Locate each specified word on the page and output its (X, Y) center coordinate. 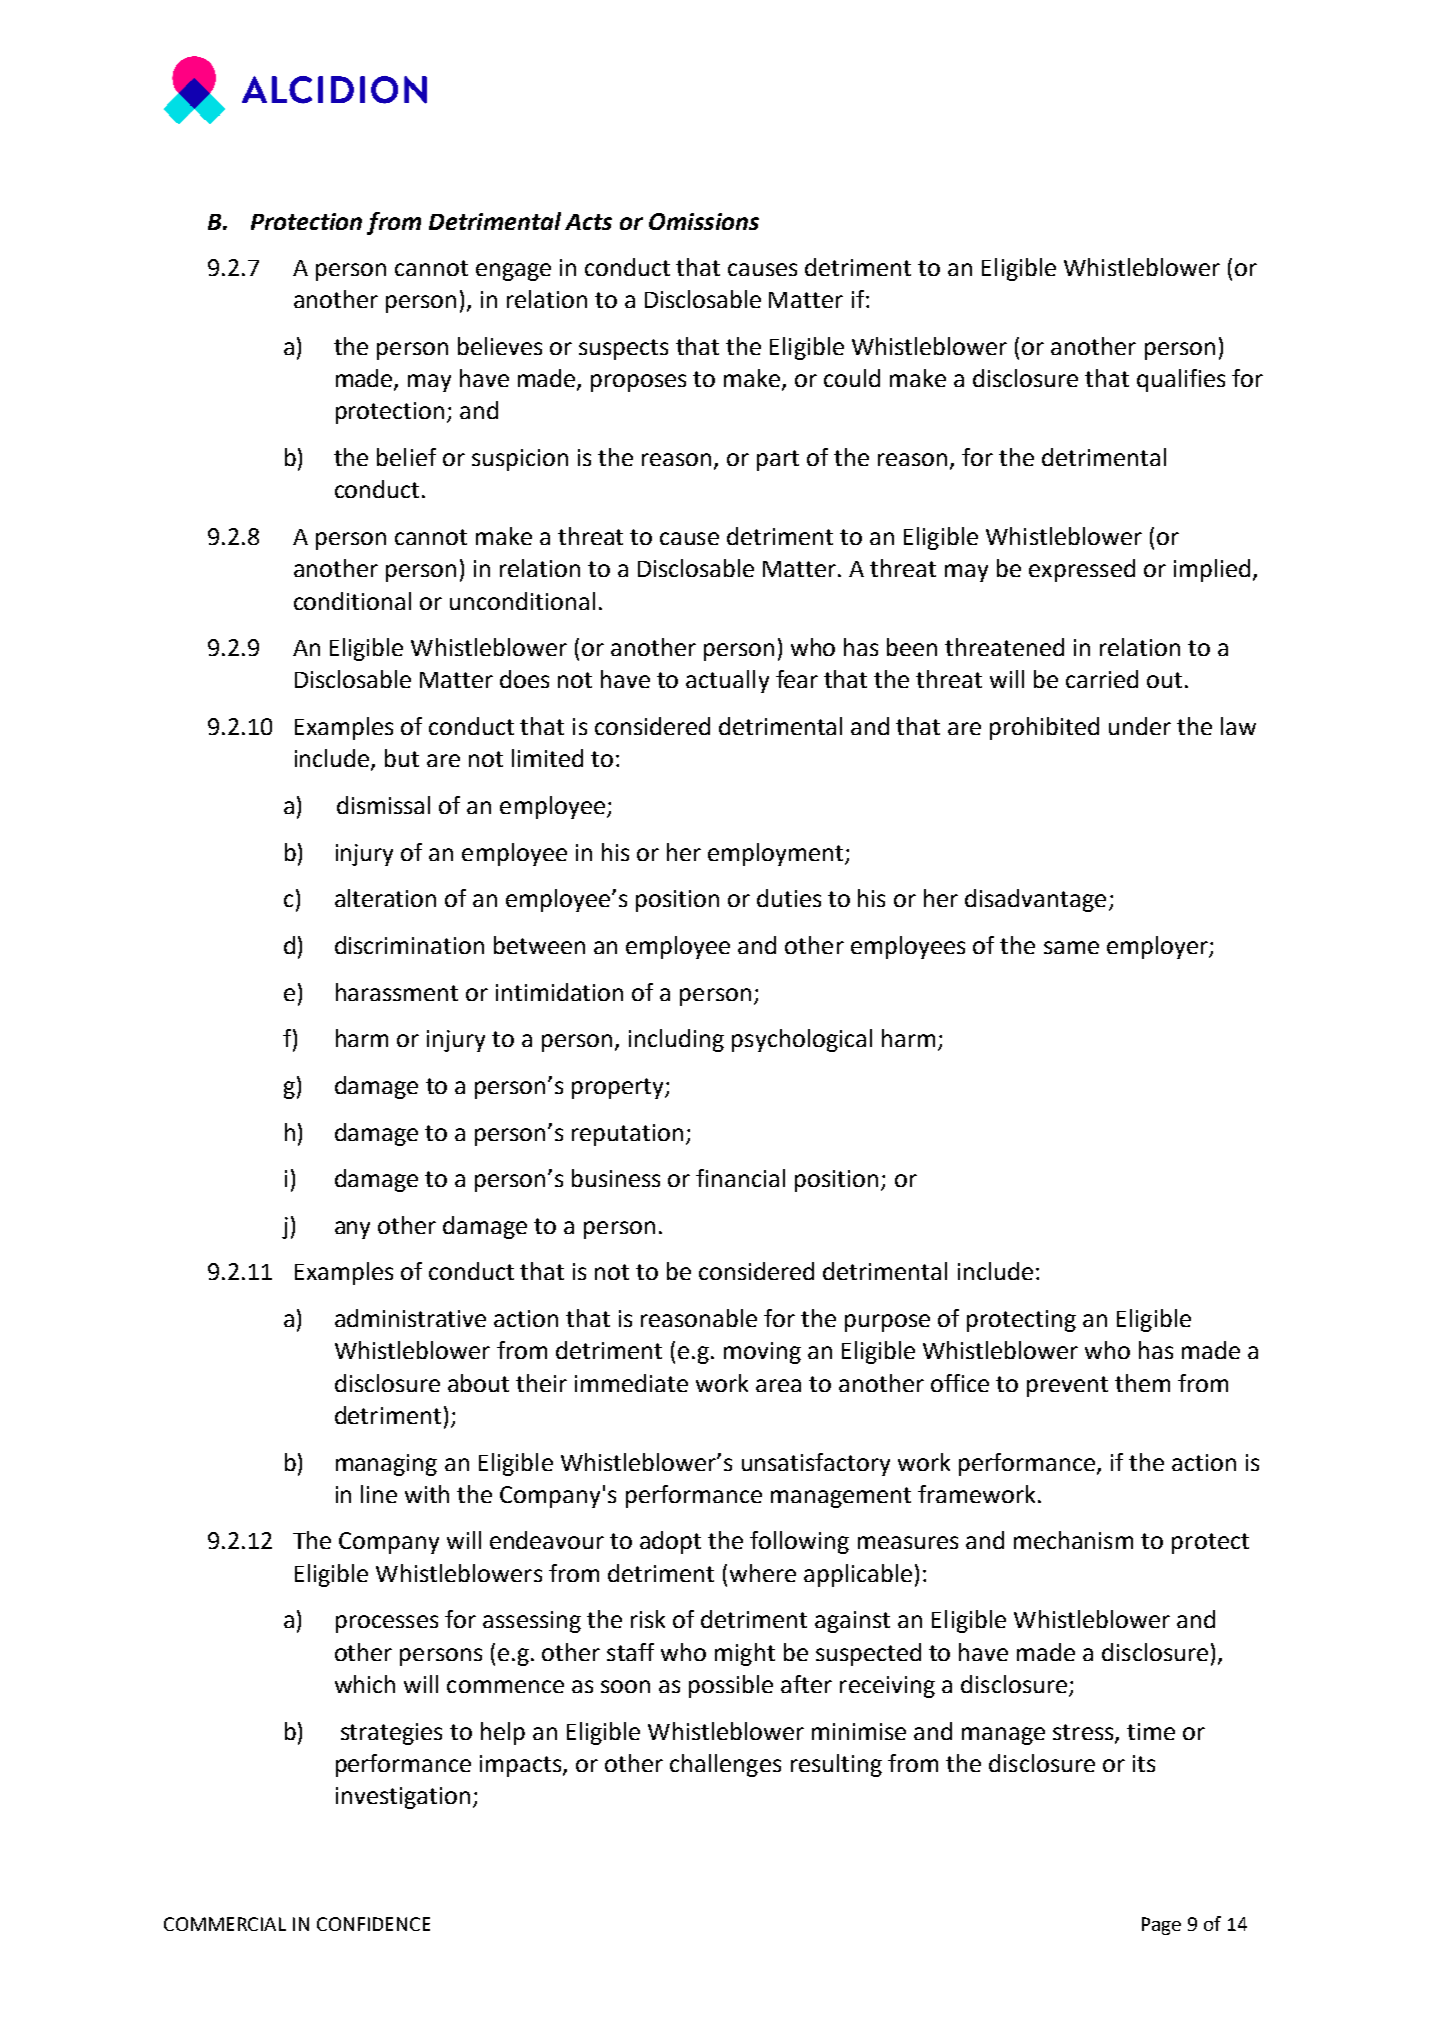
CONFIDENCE (373, 1924)
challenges (725, 1765)
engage (513, 272)
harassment (397, 992)
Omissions (704, 221)
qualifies (1181, 380)
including (676, 1040)
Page (1161, 1926)
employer (1158, 947)
